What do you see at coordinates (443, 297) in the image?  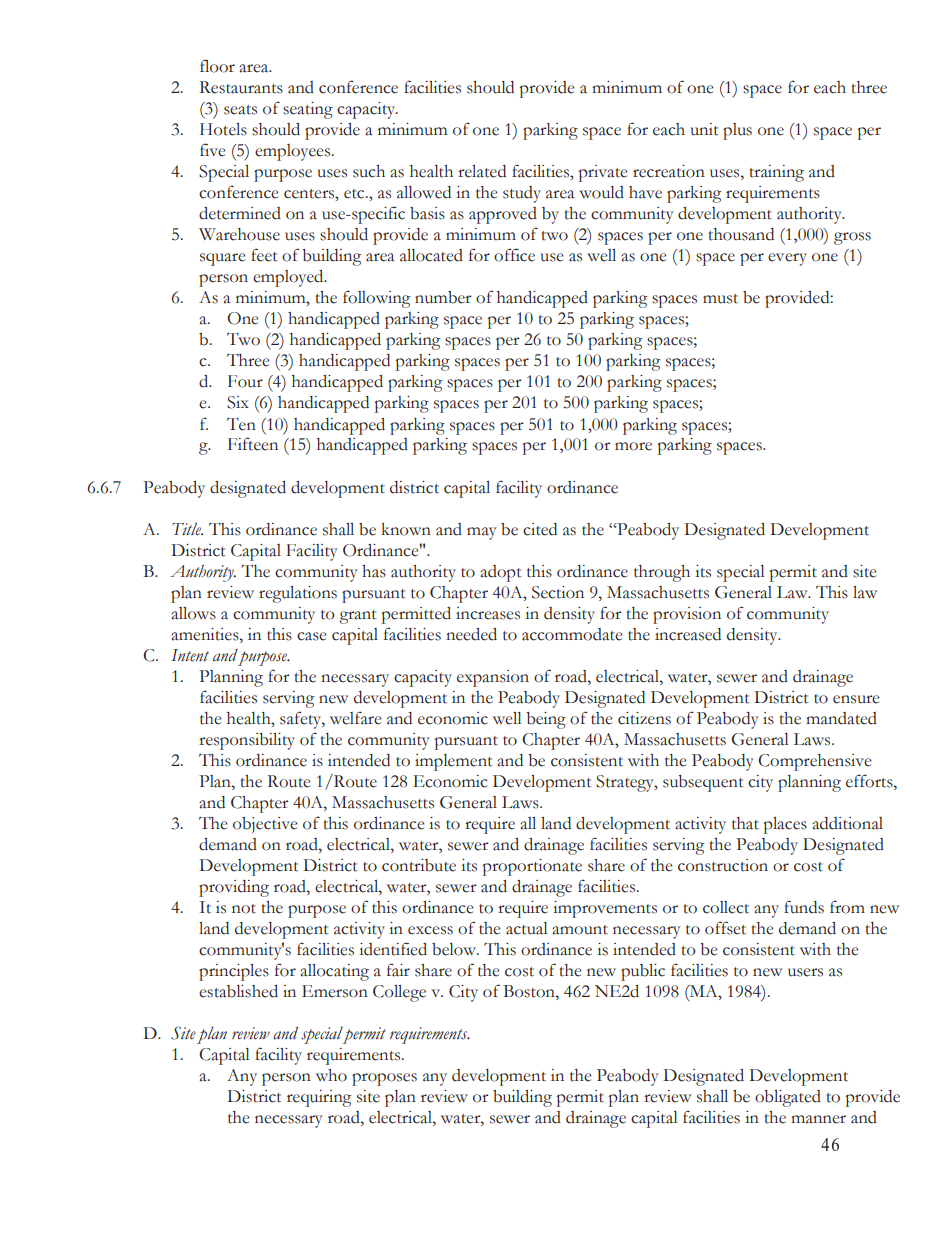 I see `number` at bounding box center [443, 297].
